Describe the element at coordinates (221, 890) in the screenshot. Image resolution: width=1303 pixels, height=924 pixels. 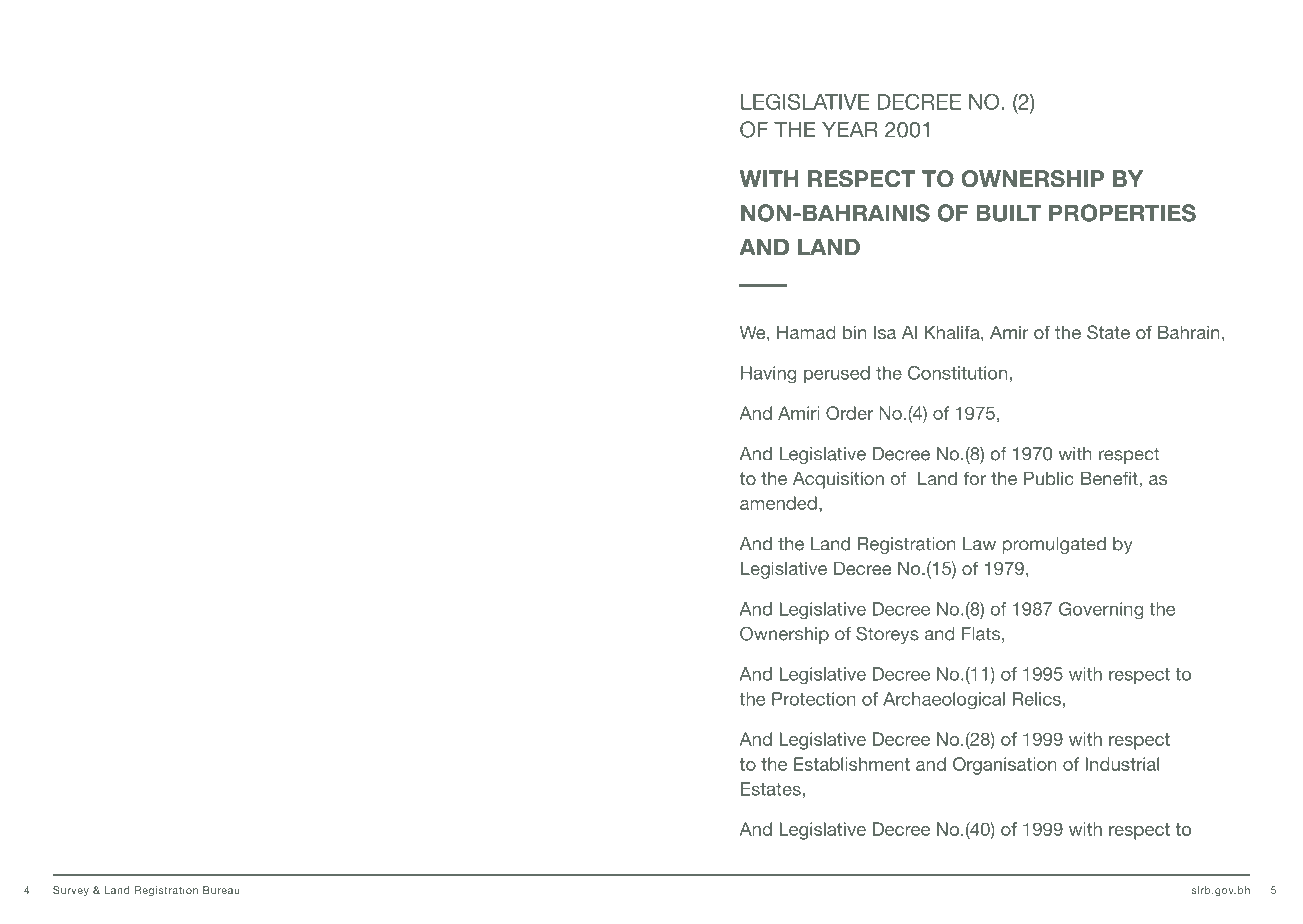
I see `Bureau` at that location.
